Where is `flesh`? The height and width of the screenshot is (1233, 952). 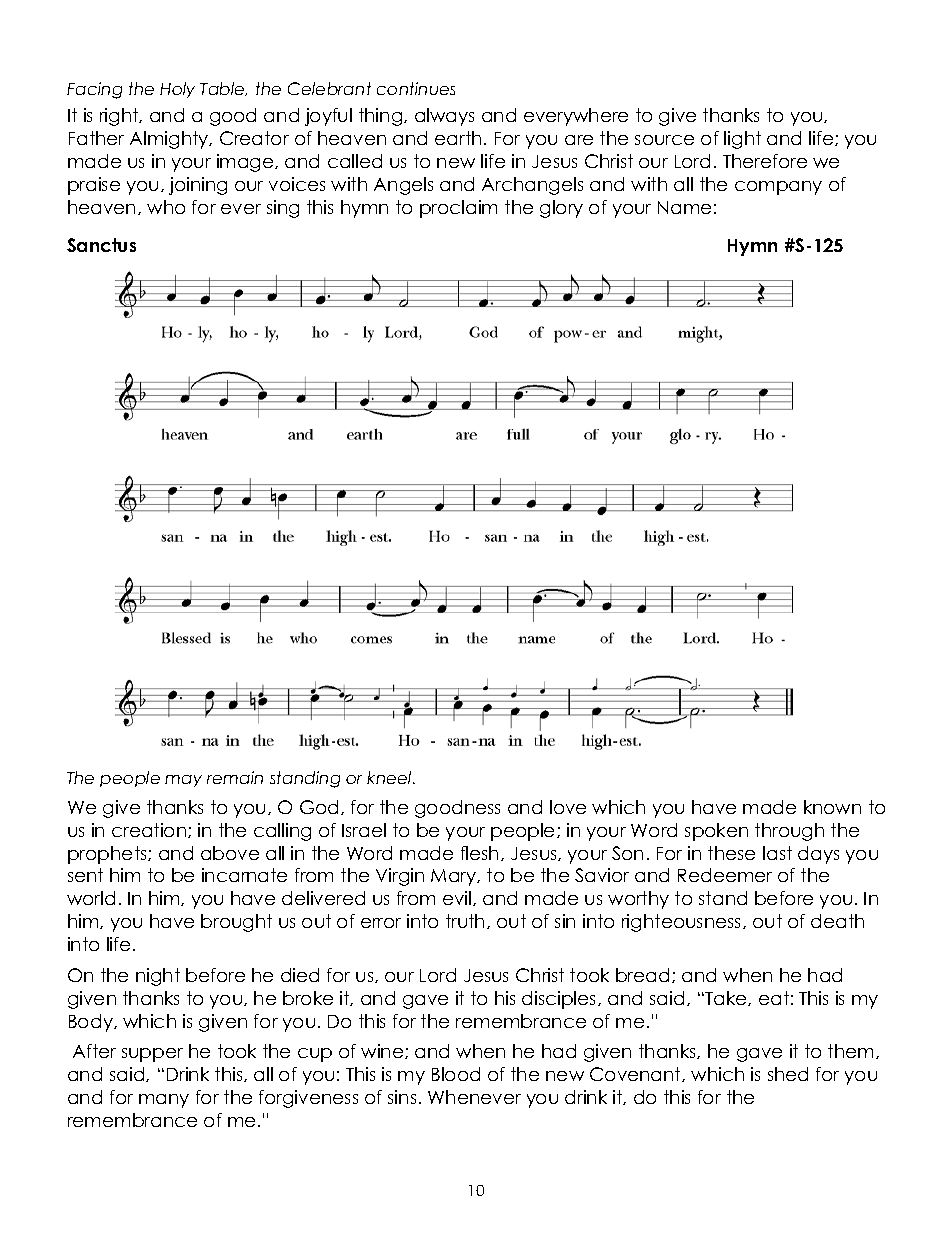
flesh is located at coordinates (481, 853).
